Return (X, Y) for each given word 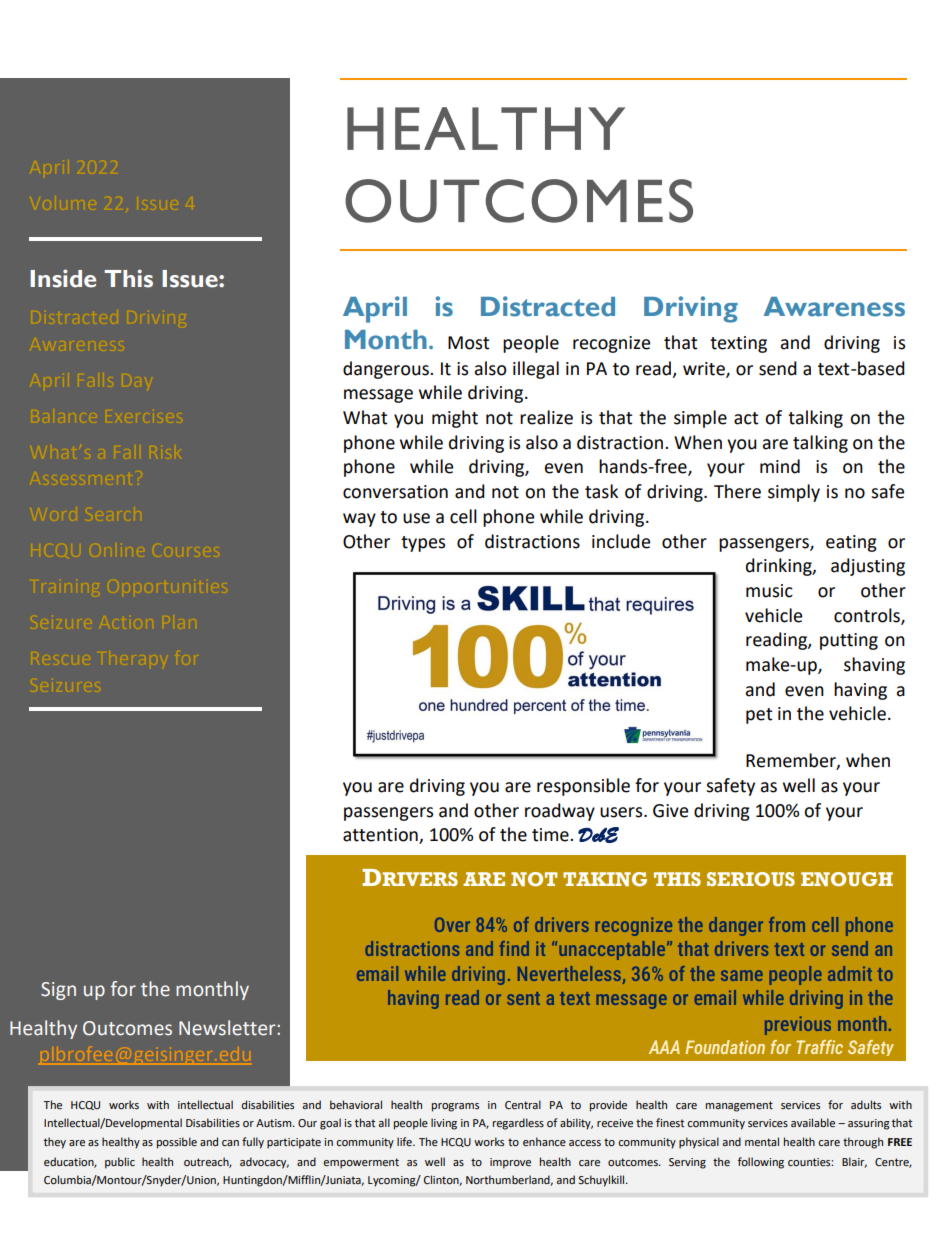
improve (510, 1163)
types (423, 544)
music (769, 591)
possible (177, 1143)
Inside (63, 278)
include (621, 541)
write (705, 369)
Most (468, 343)
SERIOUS (751, 879)
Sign (58, 991)
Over (452, 924)
